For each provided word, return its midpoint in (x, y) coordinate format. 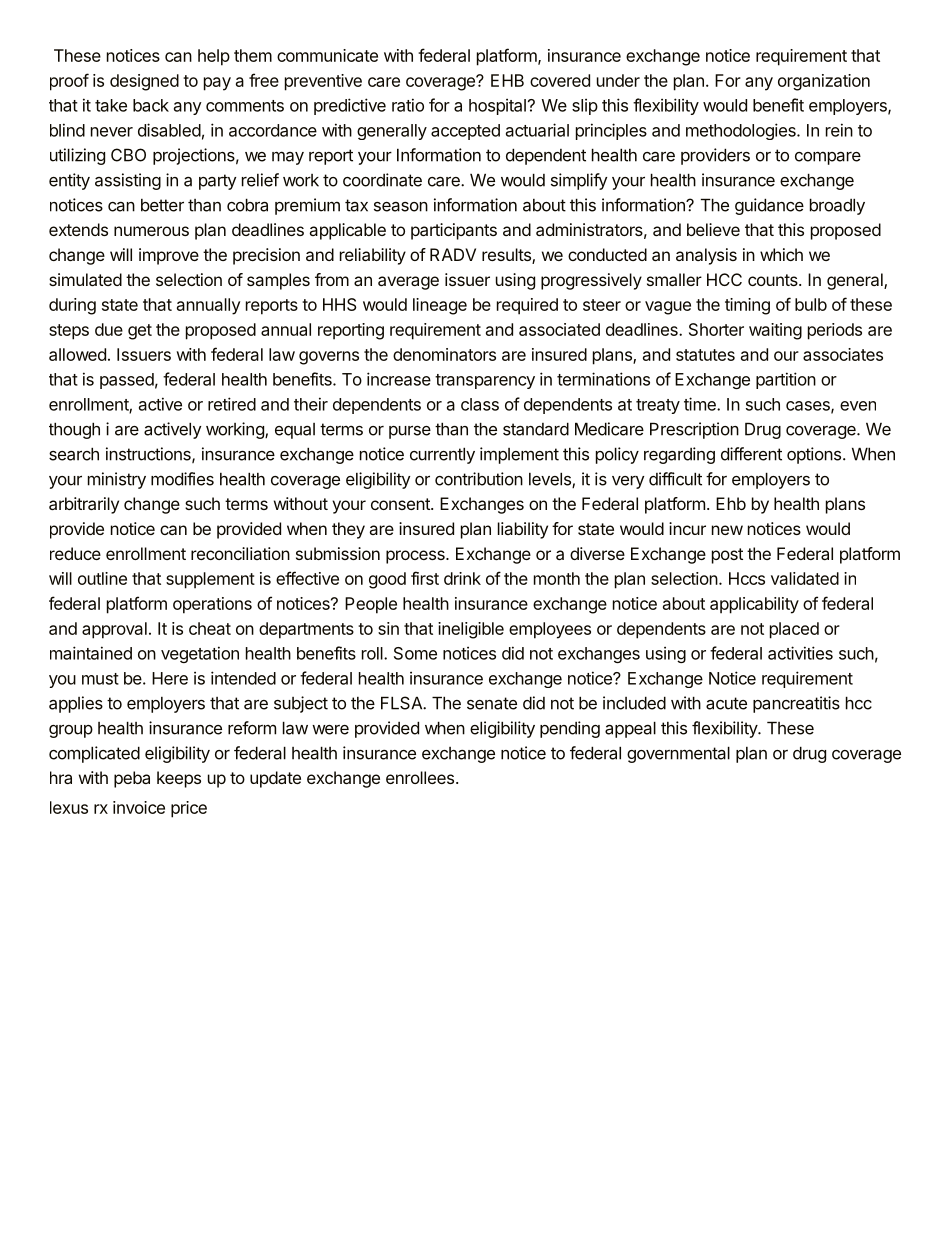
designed (144, 82)
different (751, 454)
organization (824, 82)
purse (410, 432)
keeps (179, 779)
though (74, 430)
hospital (497, 106)
